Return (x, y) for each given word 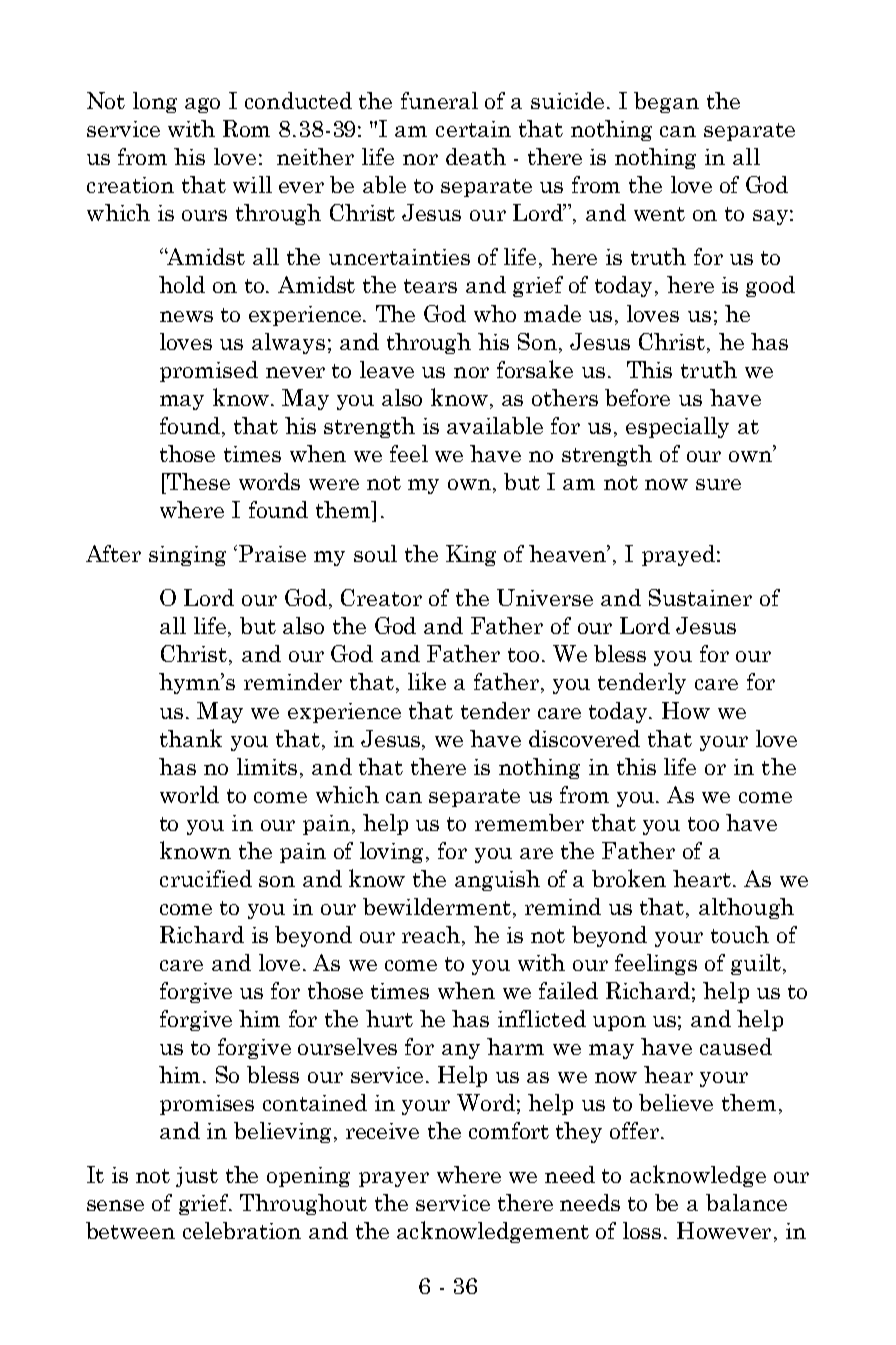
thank (191, 738)
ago (202, 105)
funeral (439, 100)
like (427, 681)
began (666, 102)
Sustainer (700, 597)
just (197, 1177)
